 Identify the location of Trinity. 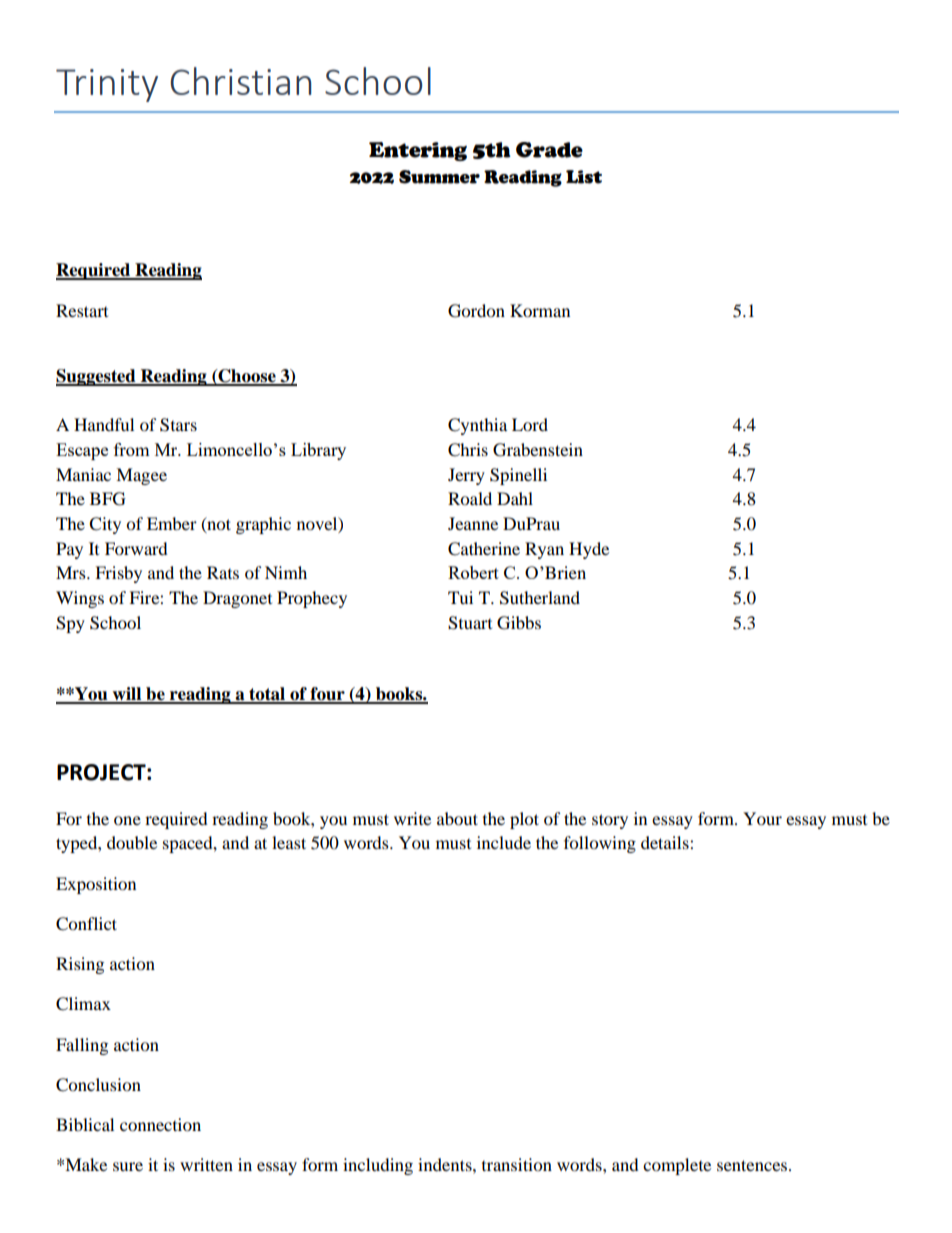
(107, 85).
